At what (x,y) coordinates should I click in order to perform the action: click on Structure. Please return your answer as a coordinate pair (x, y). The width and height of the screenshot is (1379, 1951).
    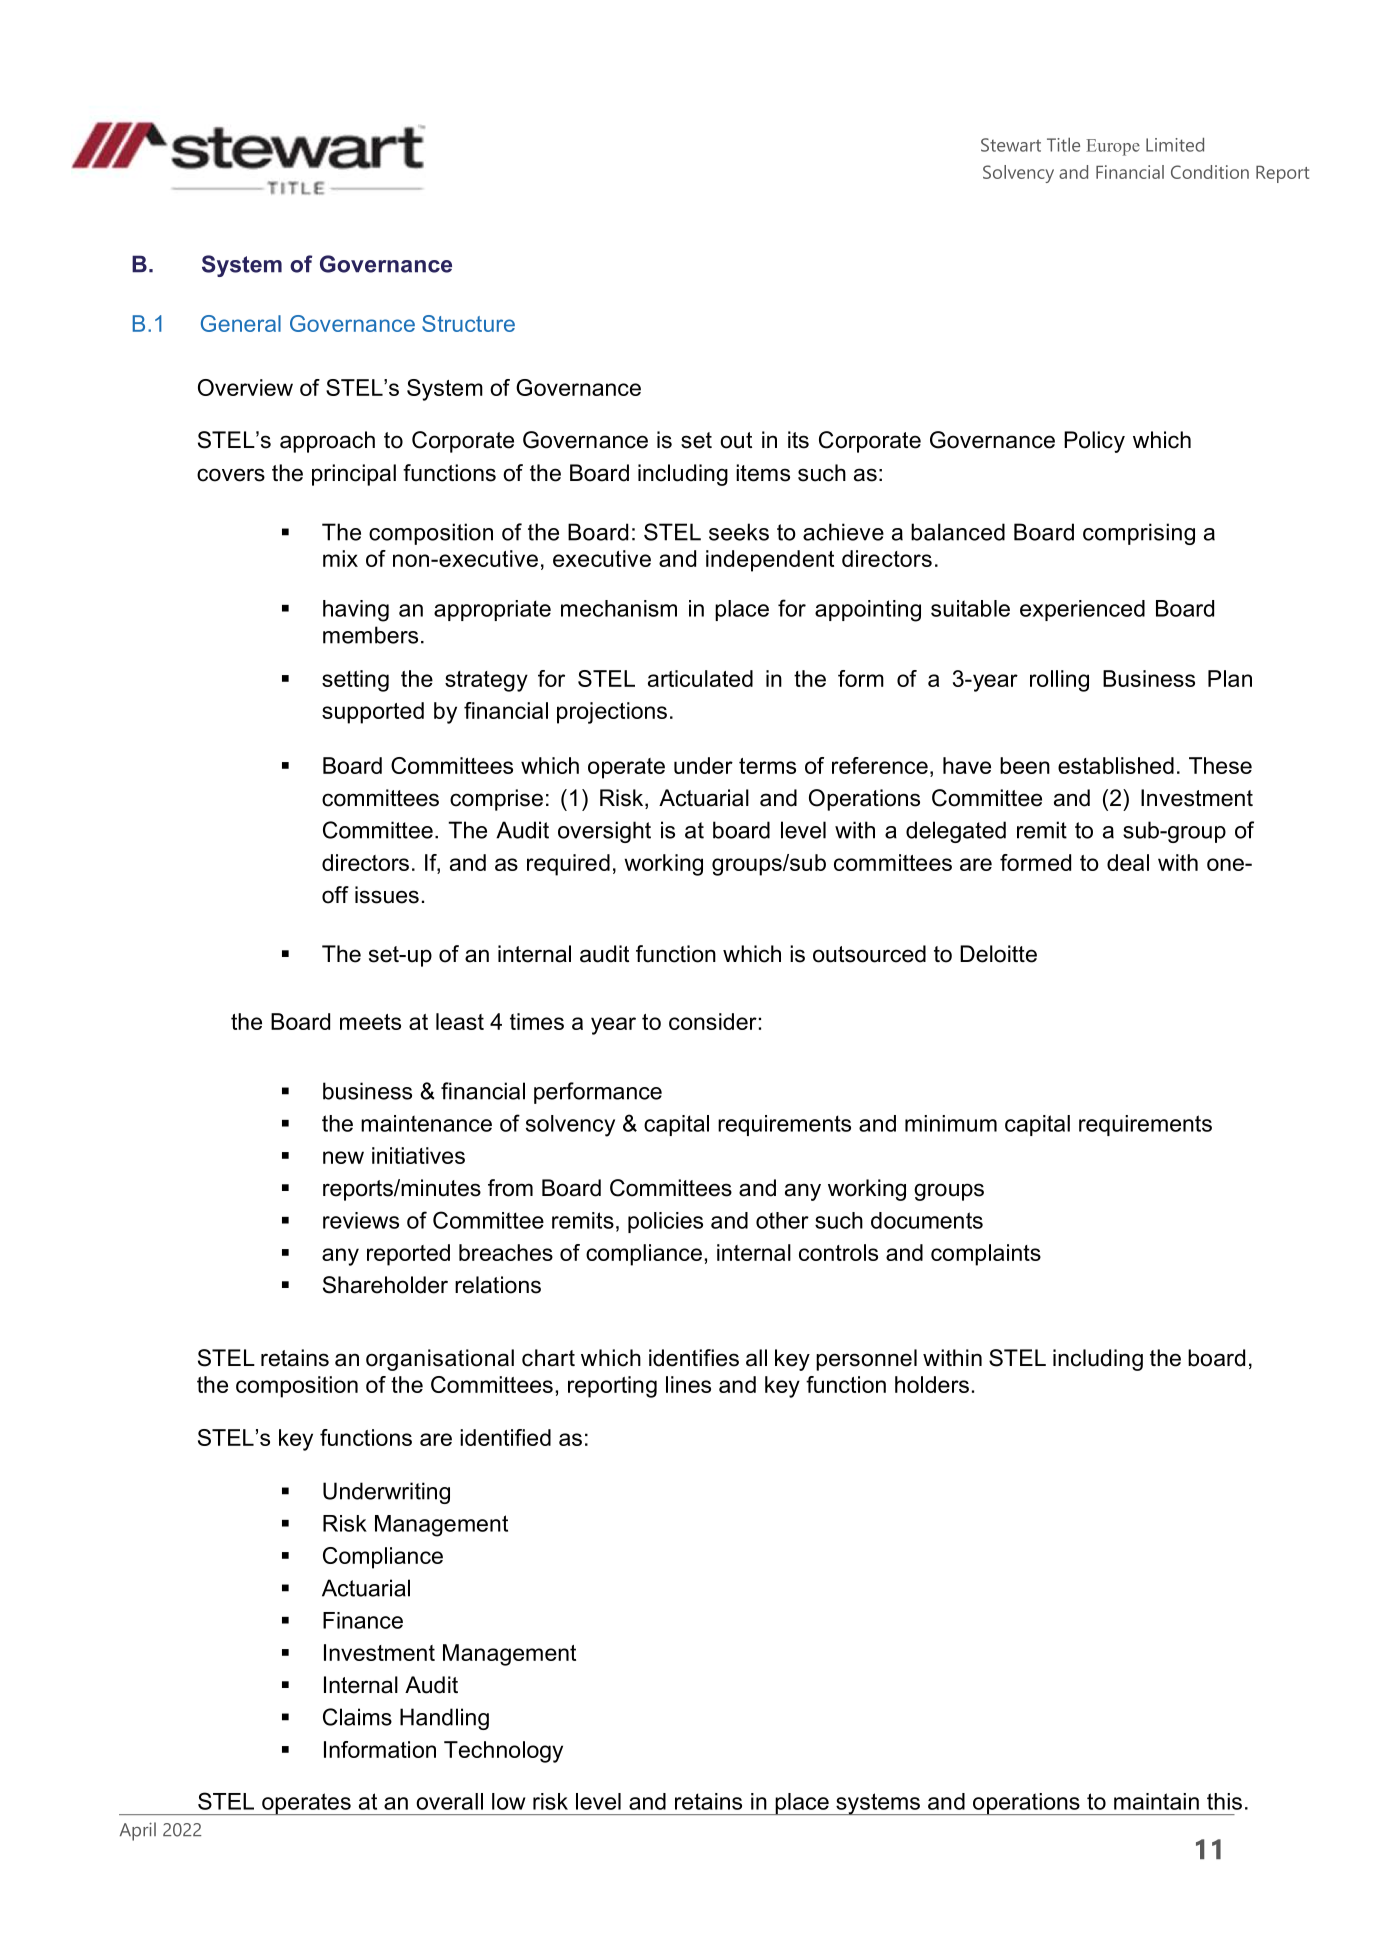
    Looking at the image, I should click on (468, 323).
